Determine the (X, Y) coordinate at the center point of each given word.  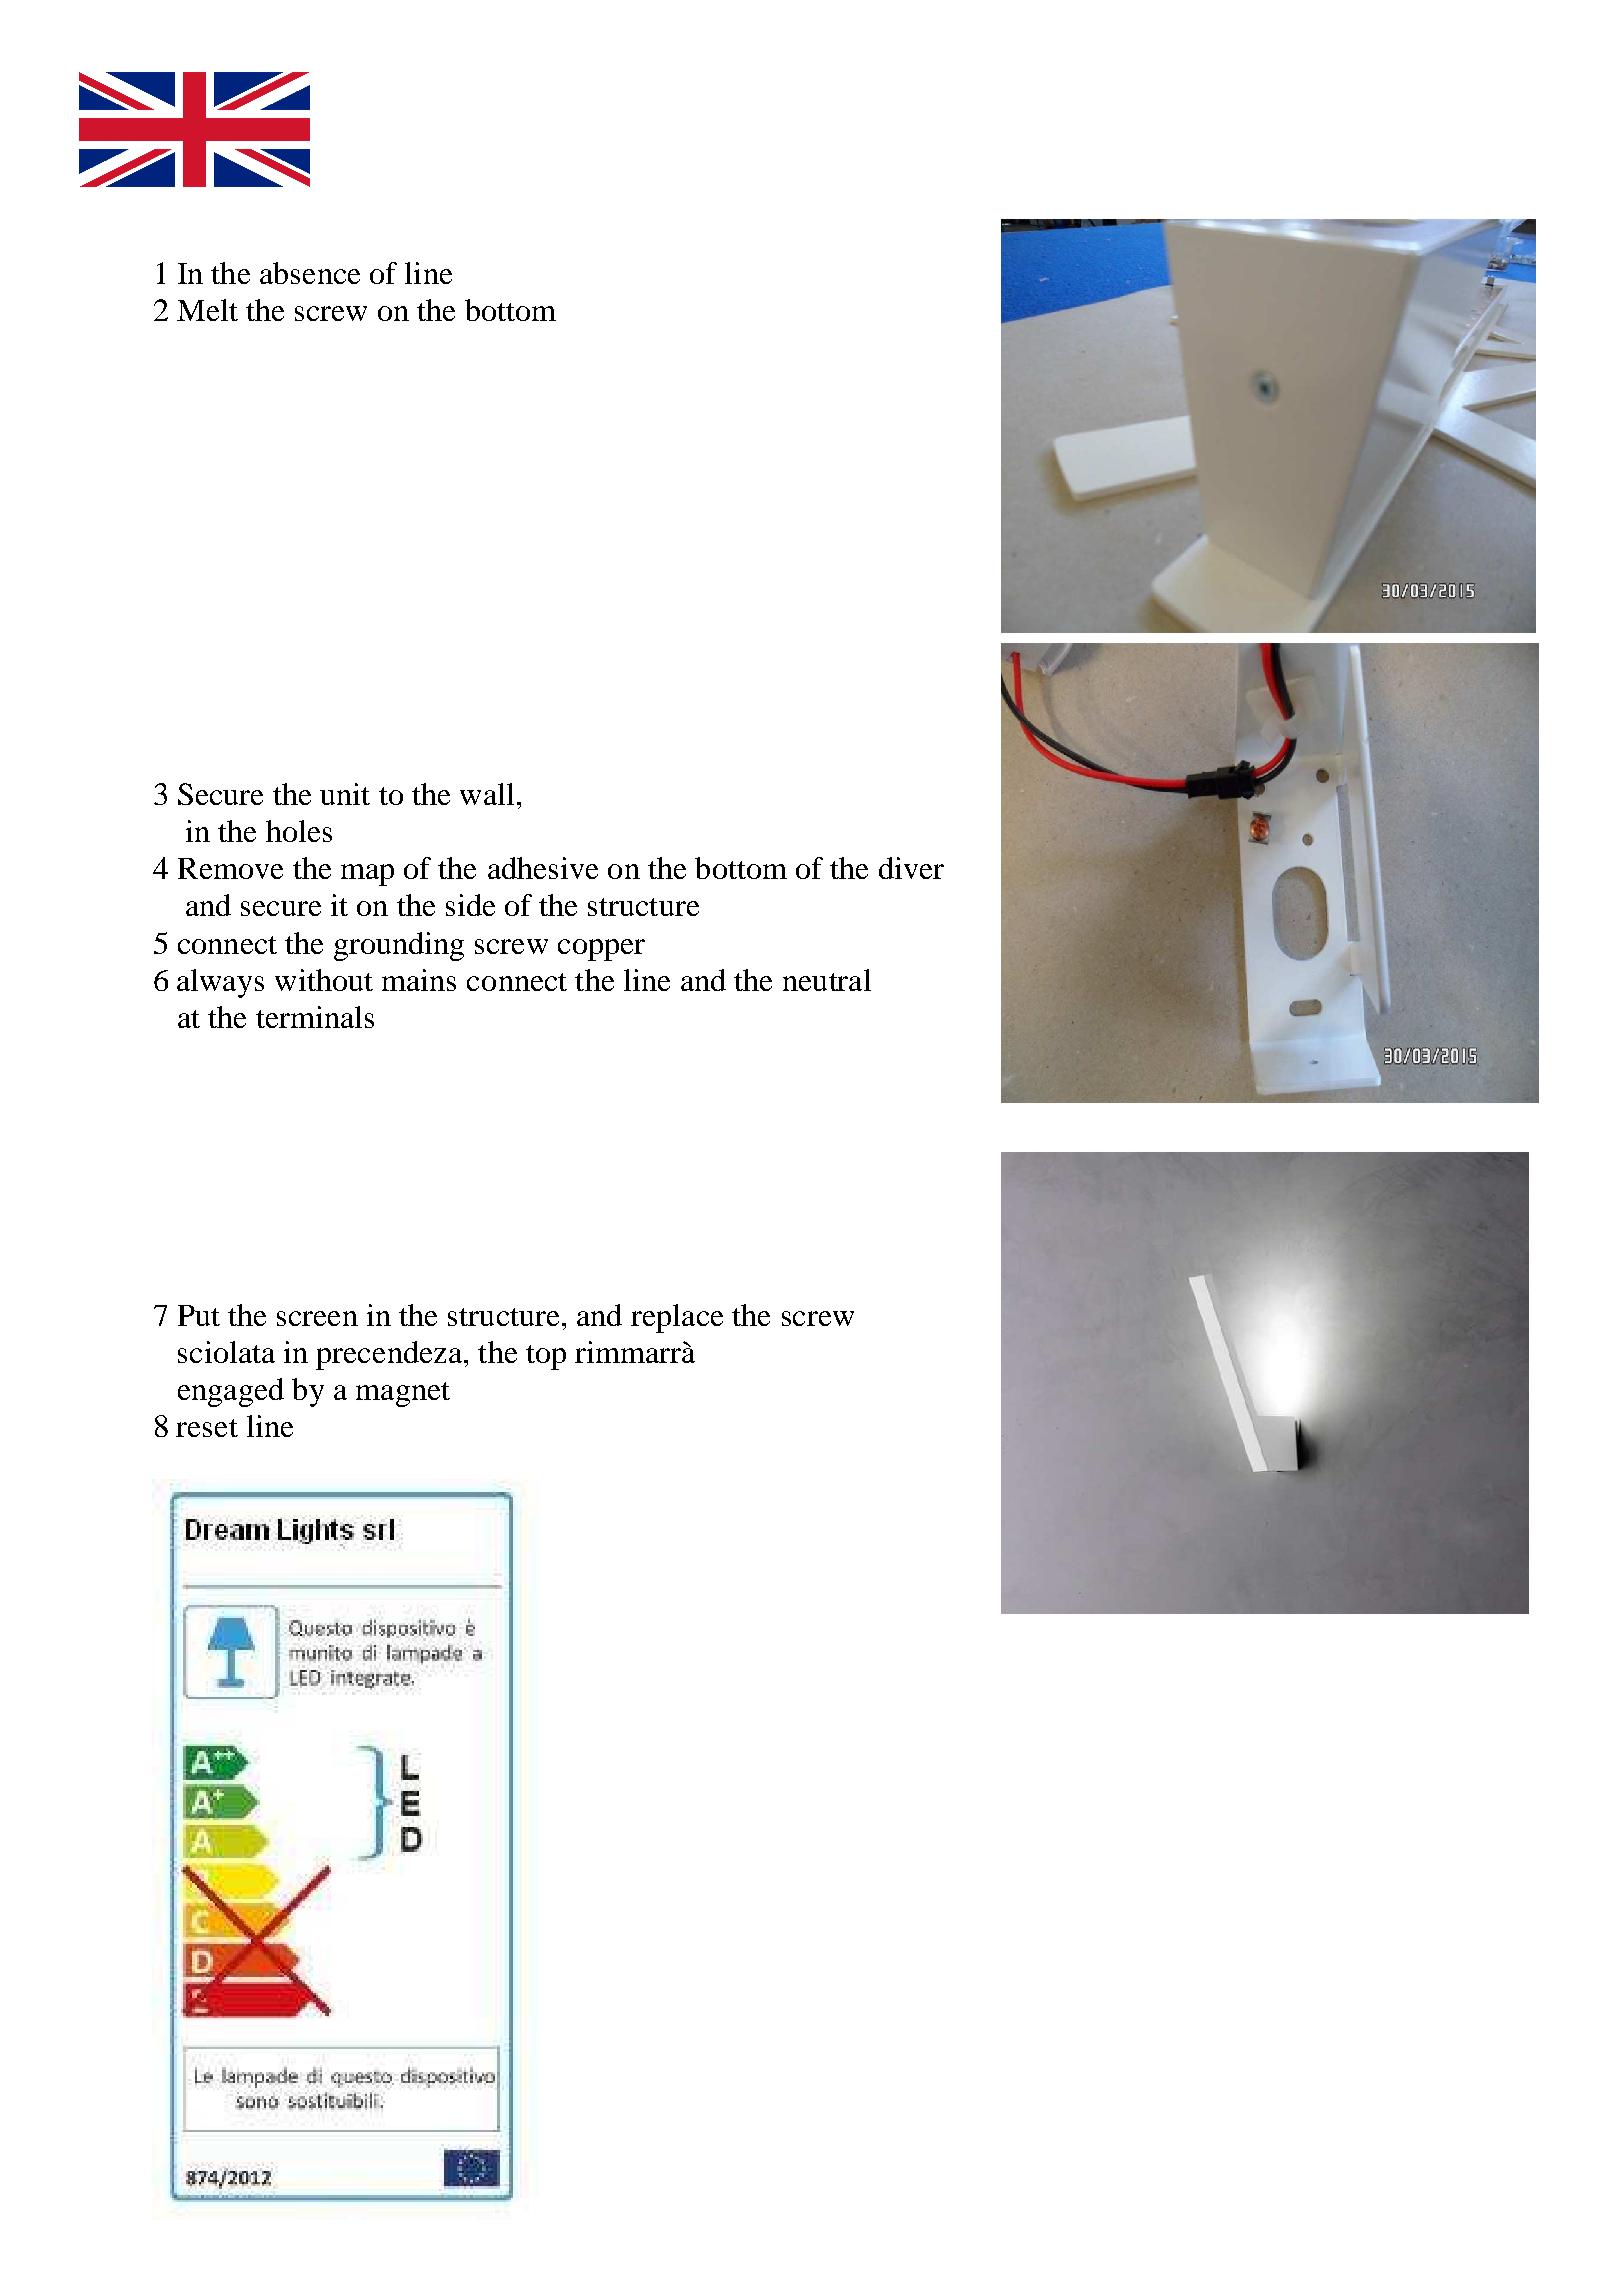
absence (310, 273)
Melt (207, 310)
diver (911, 868)
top (546, 1357)
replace (677, 1318)
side (470, 905)
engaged (231, 1392)
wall (487, 794)
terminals (315, 1017)
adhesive (543, 868)
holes (299, 831)
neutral (827, 980)
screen (317, 1318)
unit (345, 794)
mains (419, 980)
